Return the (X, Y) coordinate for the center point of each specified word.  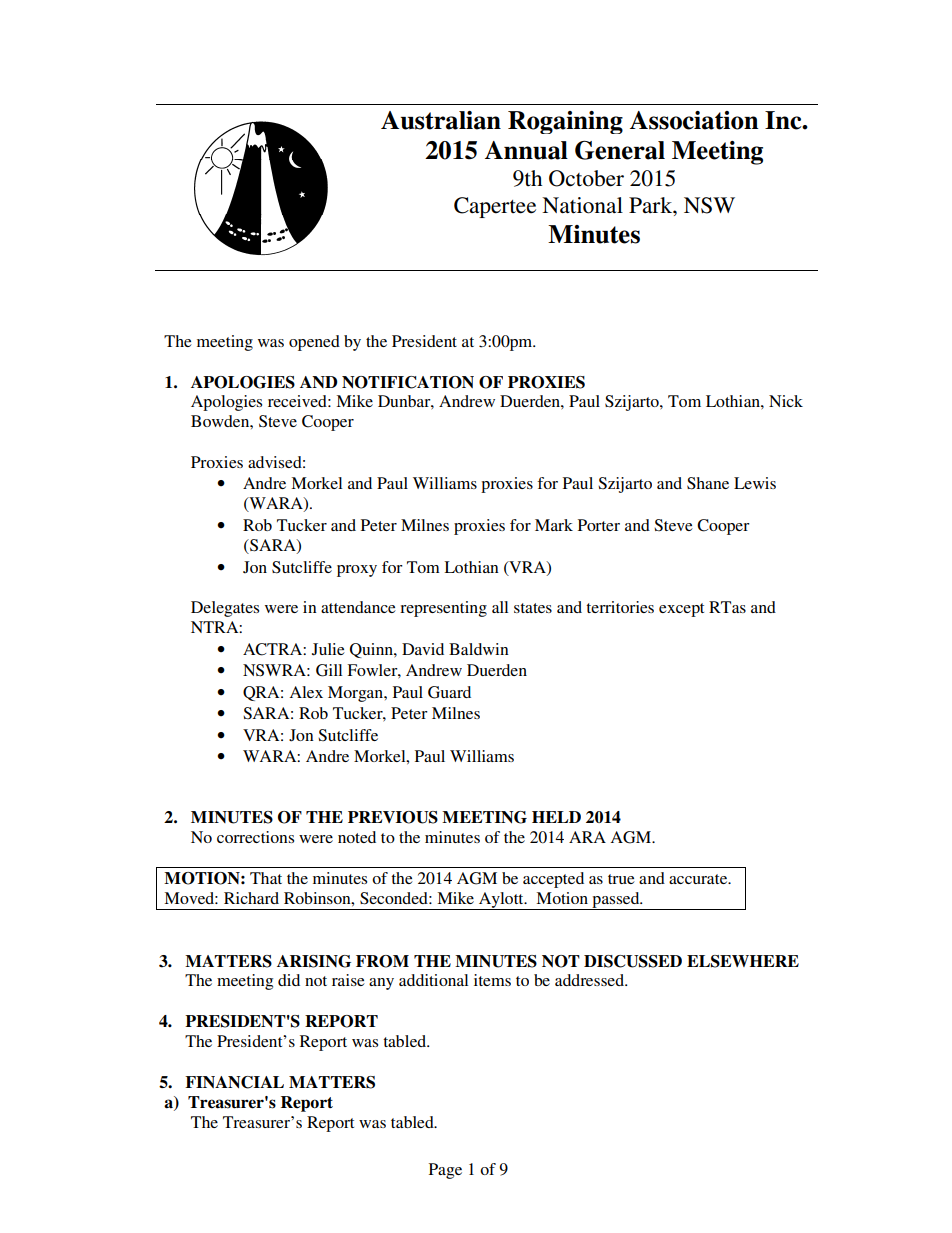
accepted (553, 880)
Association (694, 120)
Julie (328, 649)
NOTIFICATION (408, 382)
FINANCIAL (234, 1082)
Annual (526, 150)
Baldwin (479, 649)
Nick (786, 401)
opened (314, 343)
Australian (441, 120)
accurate (699, 879)
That (266, 878)
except (681, 610)
